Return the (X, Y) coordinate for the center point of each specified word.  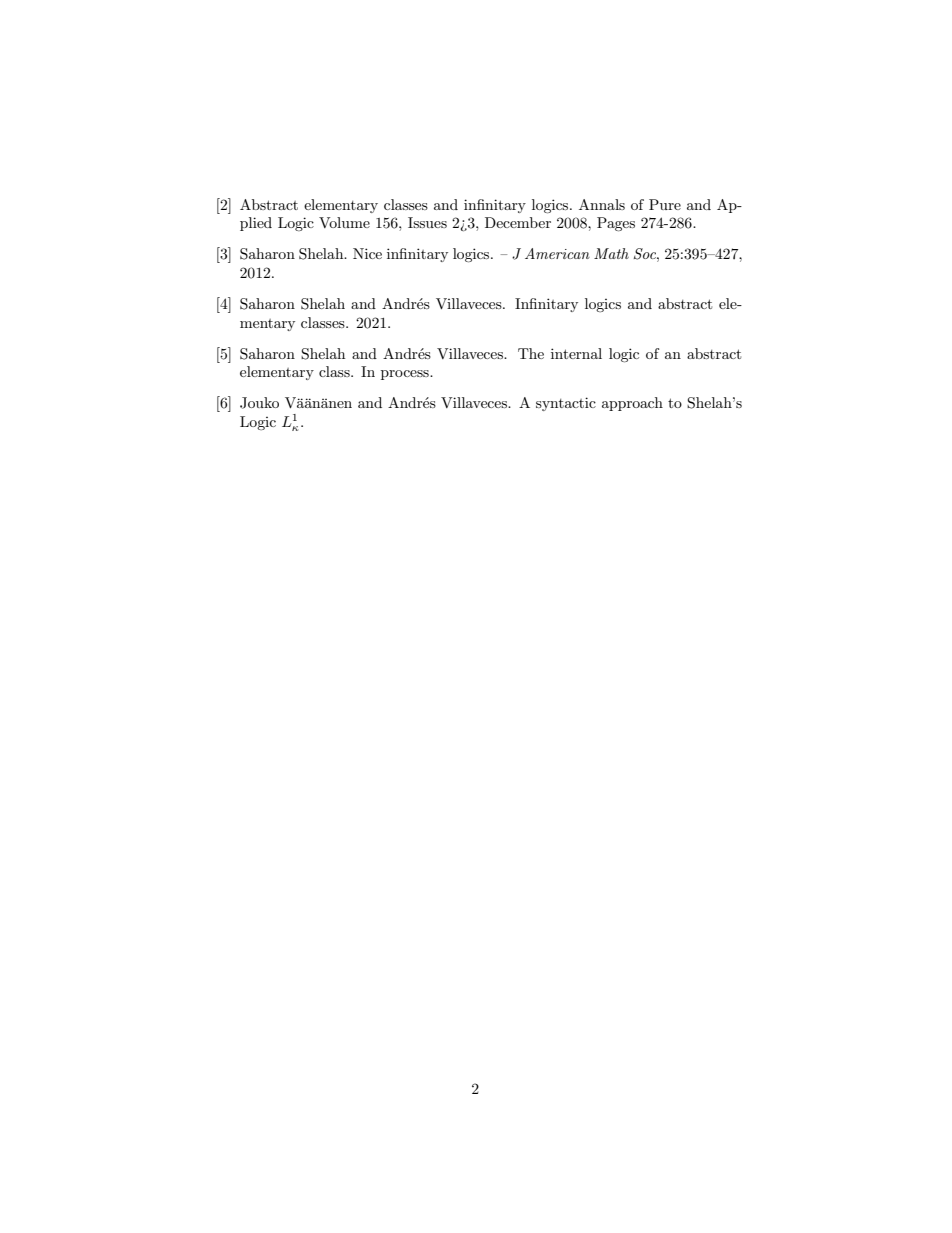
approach (632, 404)
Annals (602, 204)
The (531, 353)
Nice (367, 253)
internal (576, 353)
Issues (427, 222)
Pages (616, 224)
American (557, 253)
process (406, 375)
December (518, 222)
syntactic (566, 404)
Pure (665, 204)
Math (611, 253)
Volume (344, 222)
